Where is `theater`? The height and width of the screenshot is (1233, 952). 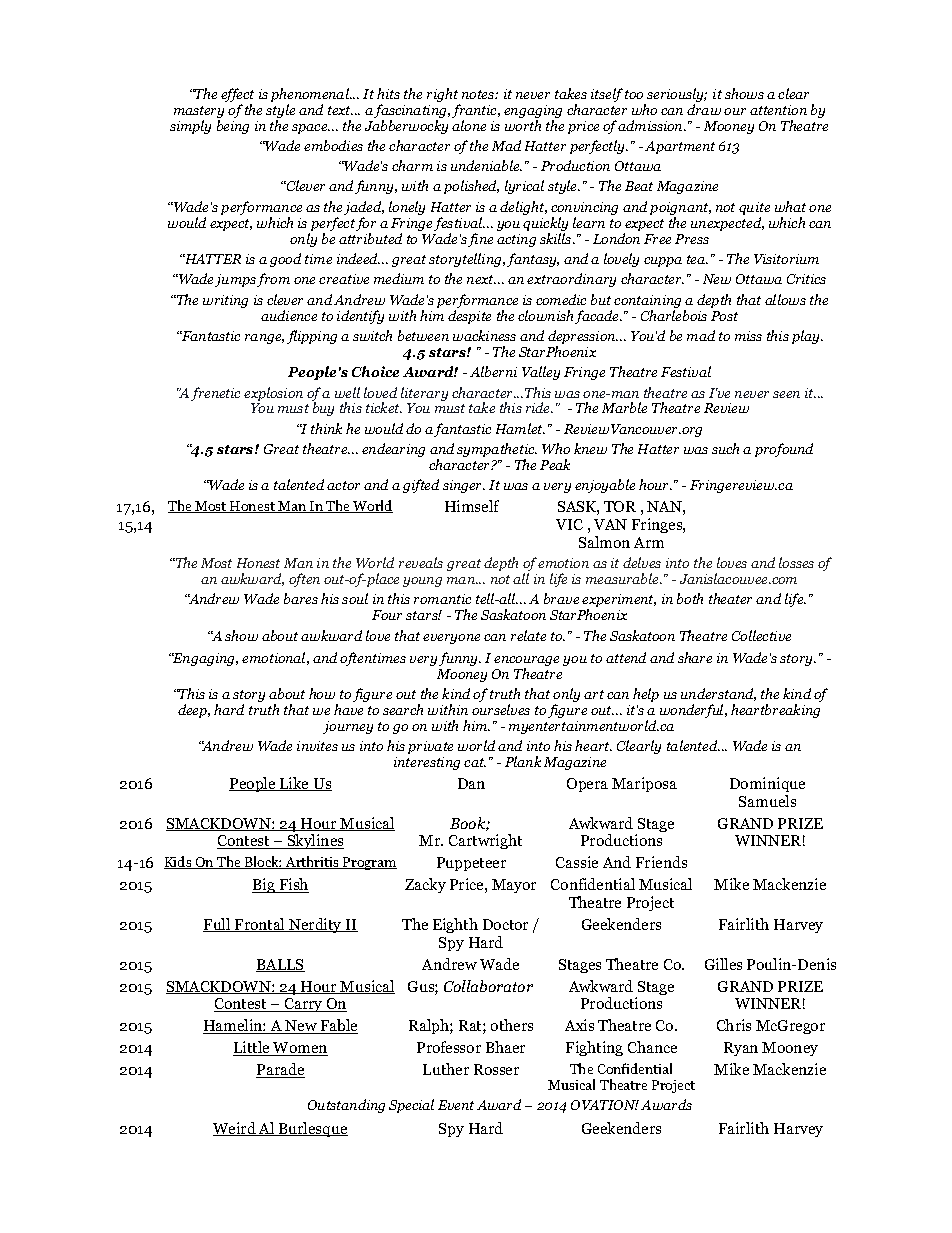
theater is located at coordinates (730, 598).
